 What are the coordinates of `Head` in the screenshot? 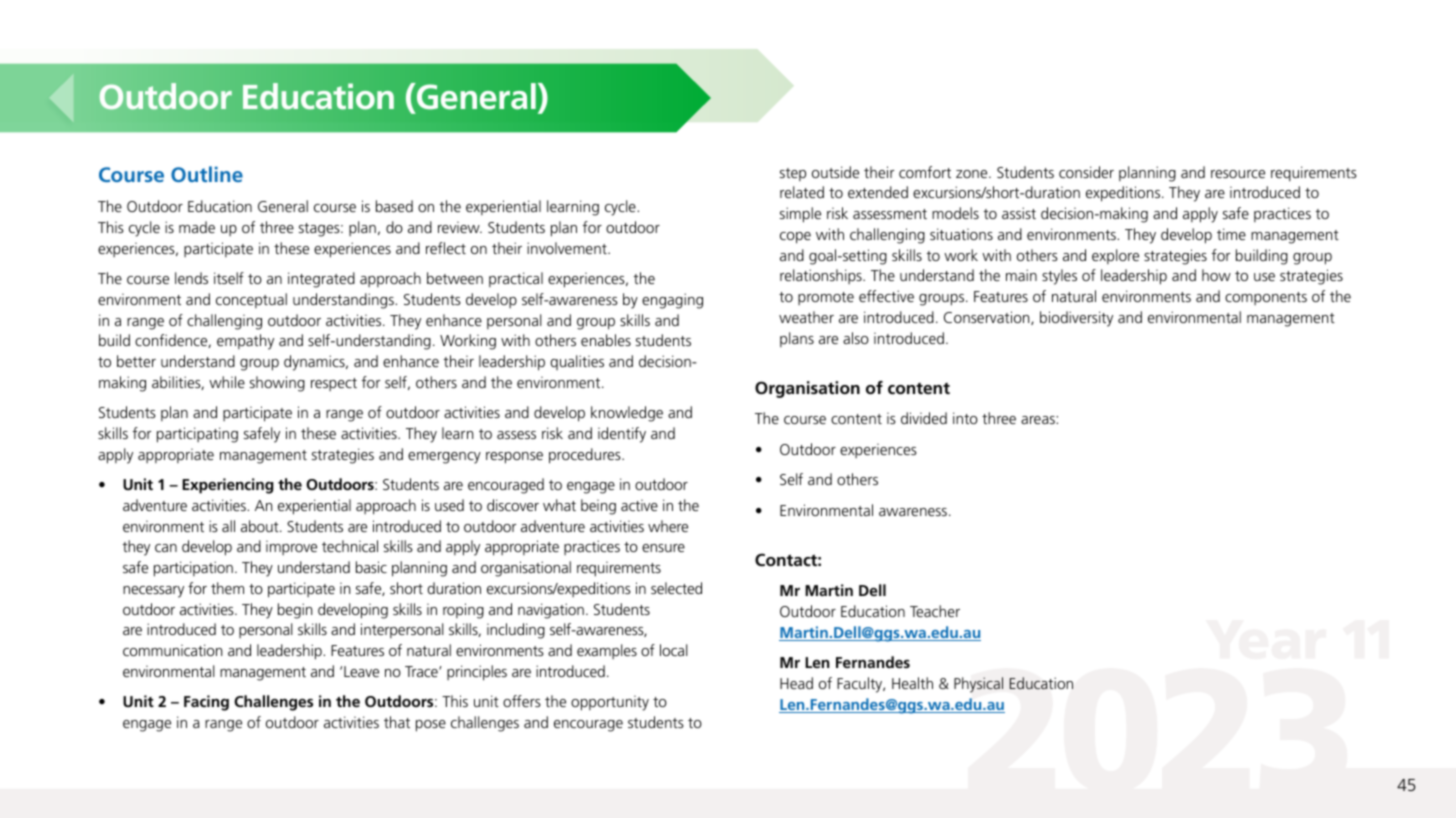 It's located at (796, 683).
